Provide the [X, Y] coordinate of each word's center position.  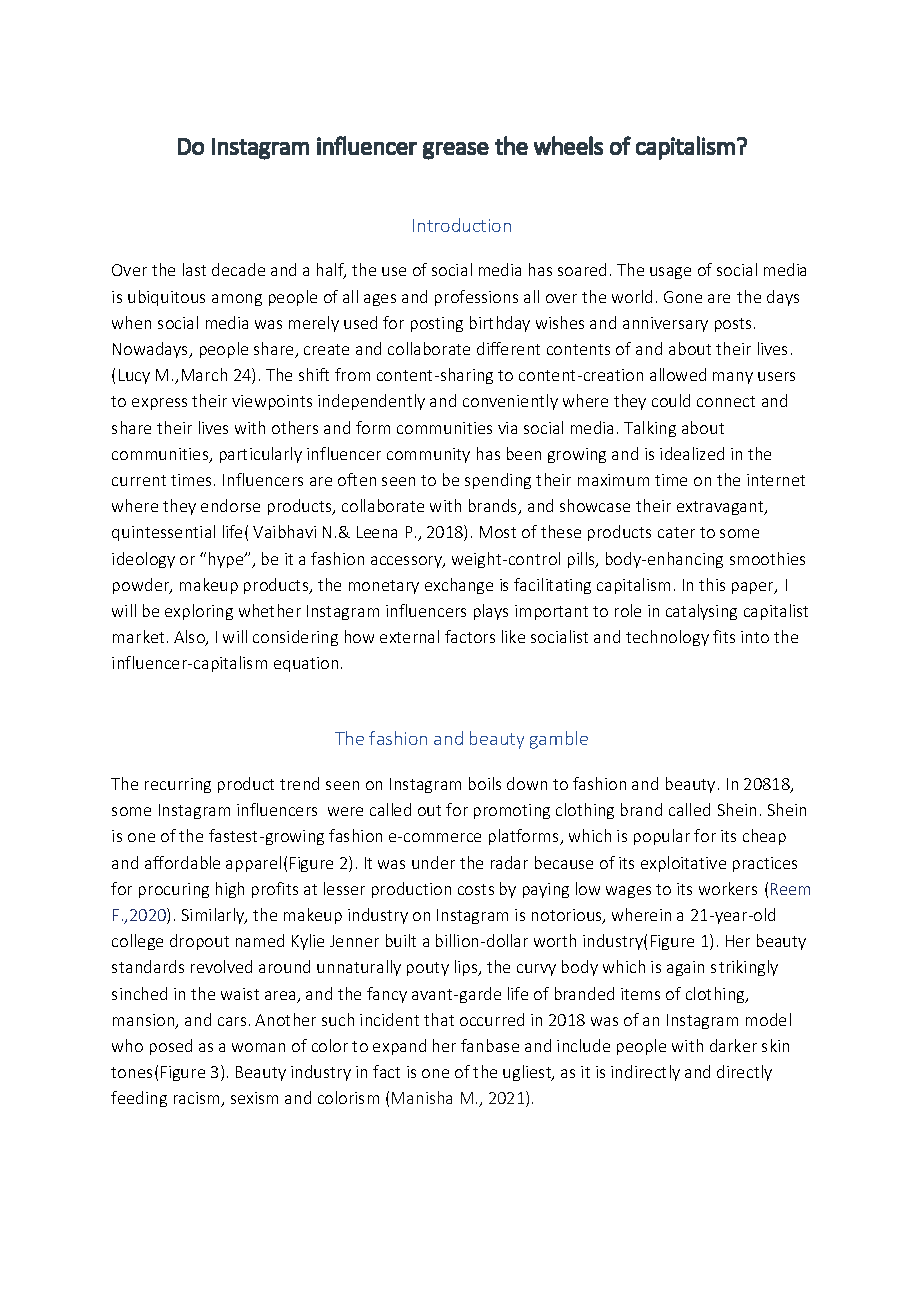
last [194, 269]
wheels [568, 145]
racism [198, 1099]
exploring [199, 612]
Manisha [422, 1097]
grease [456, 151]
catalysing [701, 612]
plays [491, 612]
